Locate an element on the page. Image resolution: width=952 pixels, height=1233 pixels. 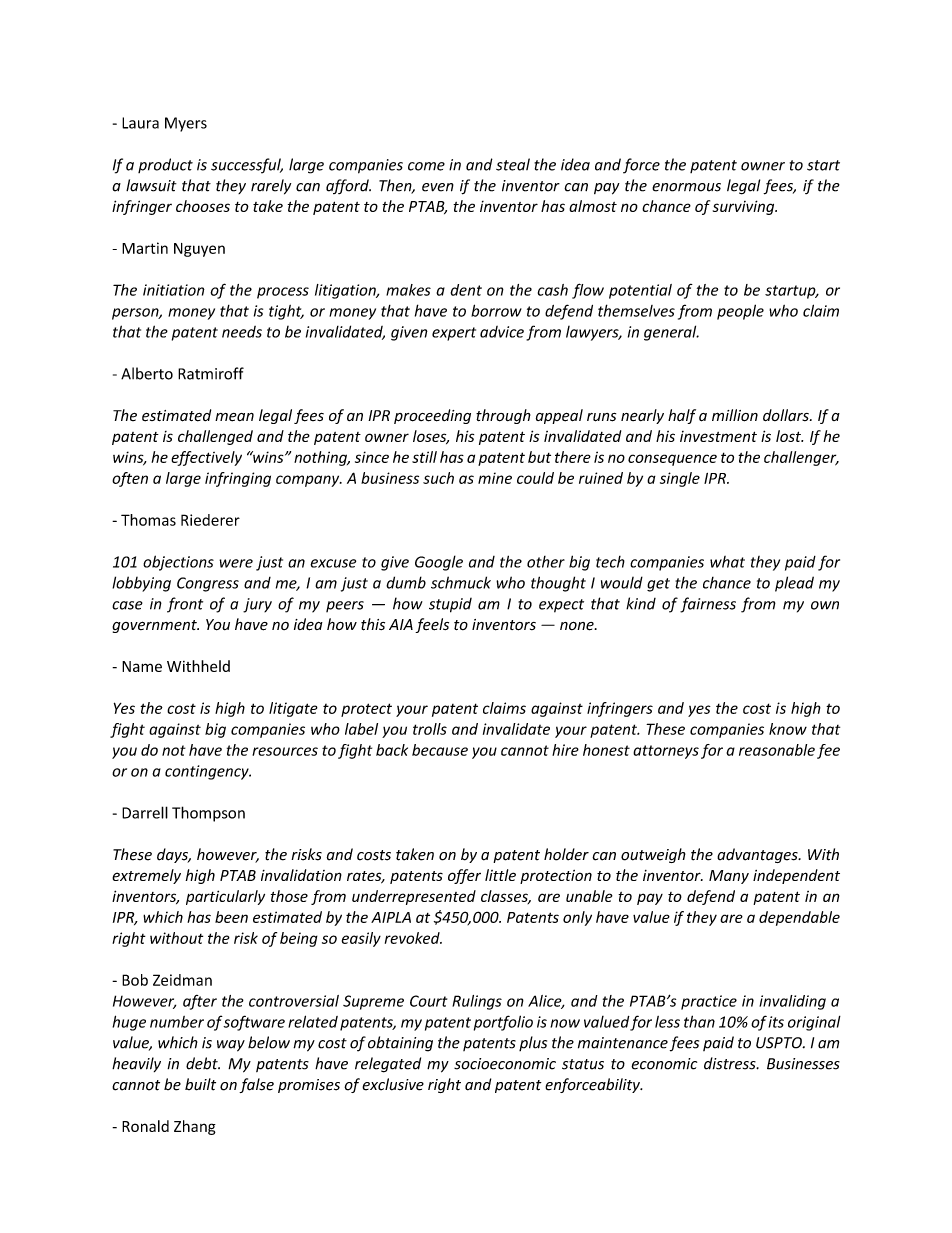
reasonable is located at coordinates (777, 750).
